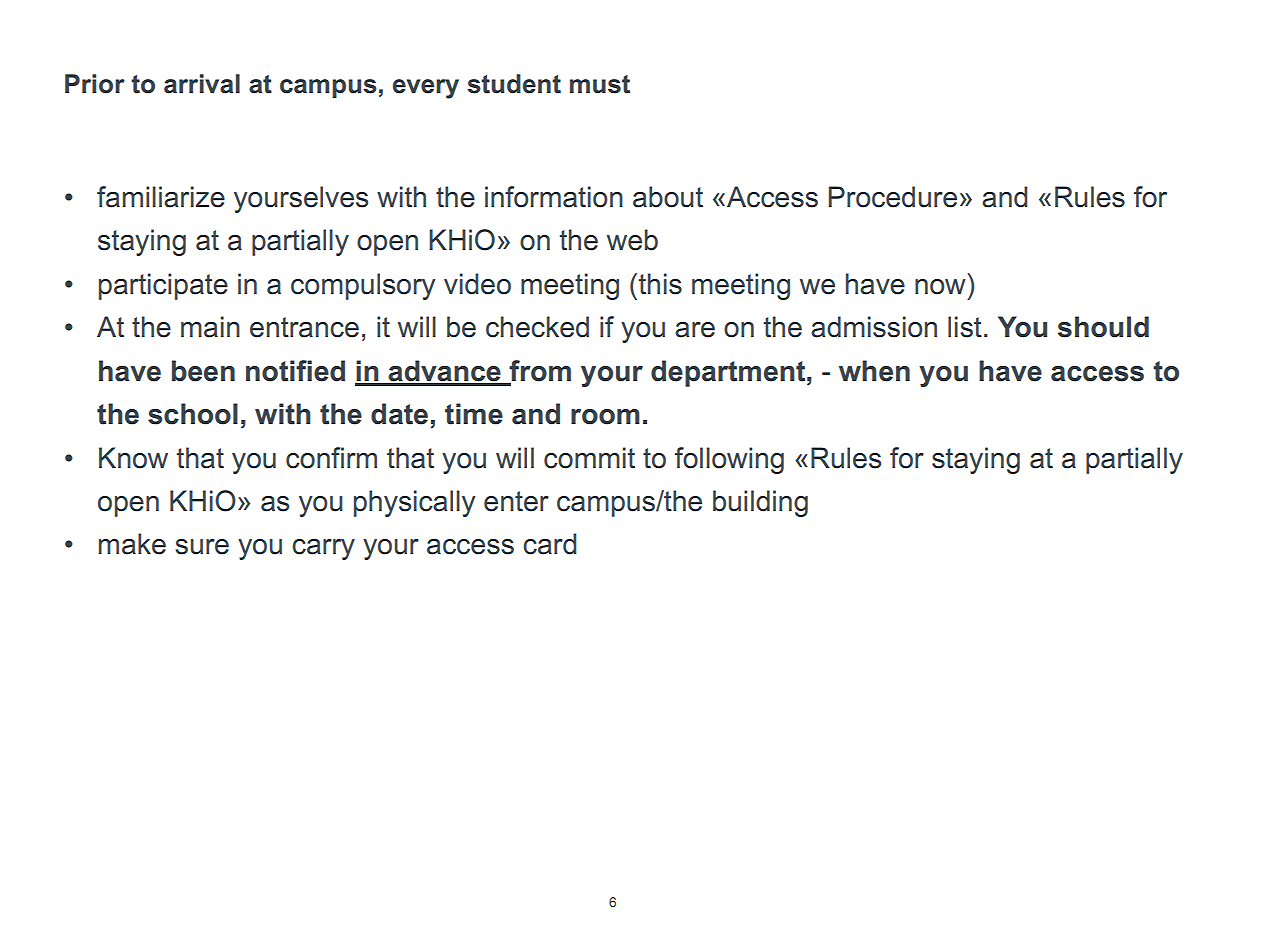 This document has width=1270, height=952. Describe the element at coordinates (539, 372) in the document. I see `from` at that location.
